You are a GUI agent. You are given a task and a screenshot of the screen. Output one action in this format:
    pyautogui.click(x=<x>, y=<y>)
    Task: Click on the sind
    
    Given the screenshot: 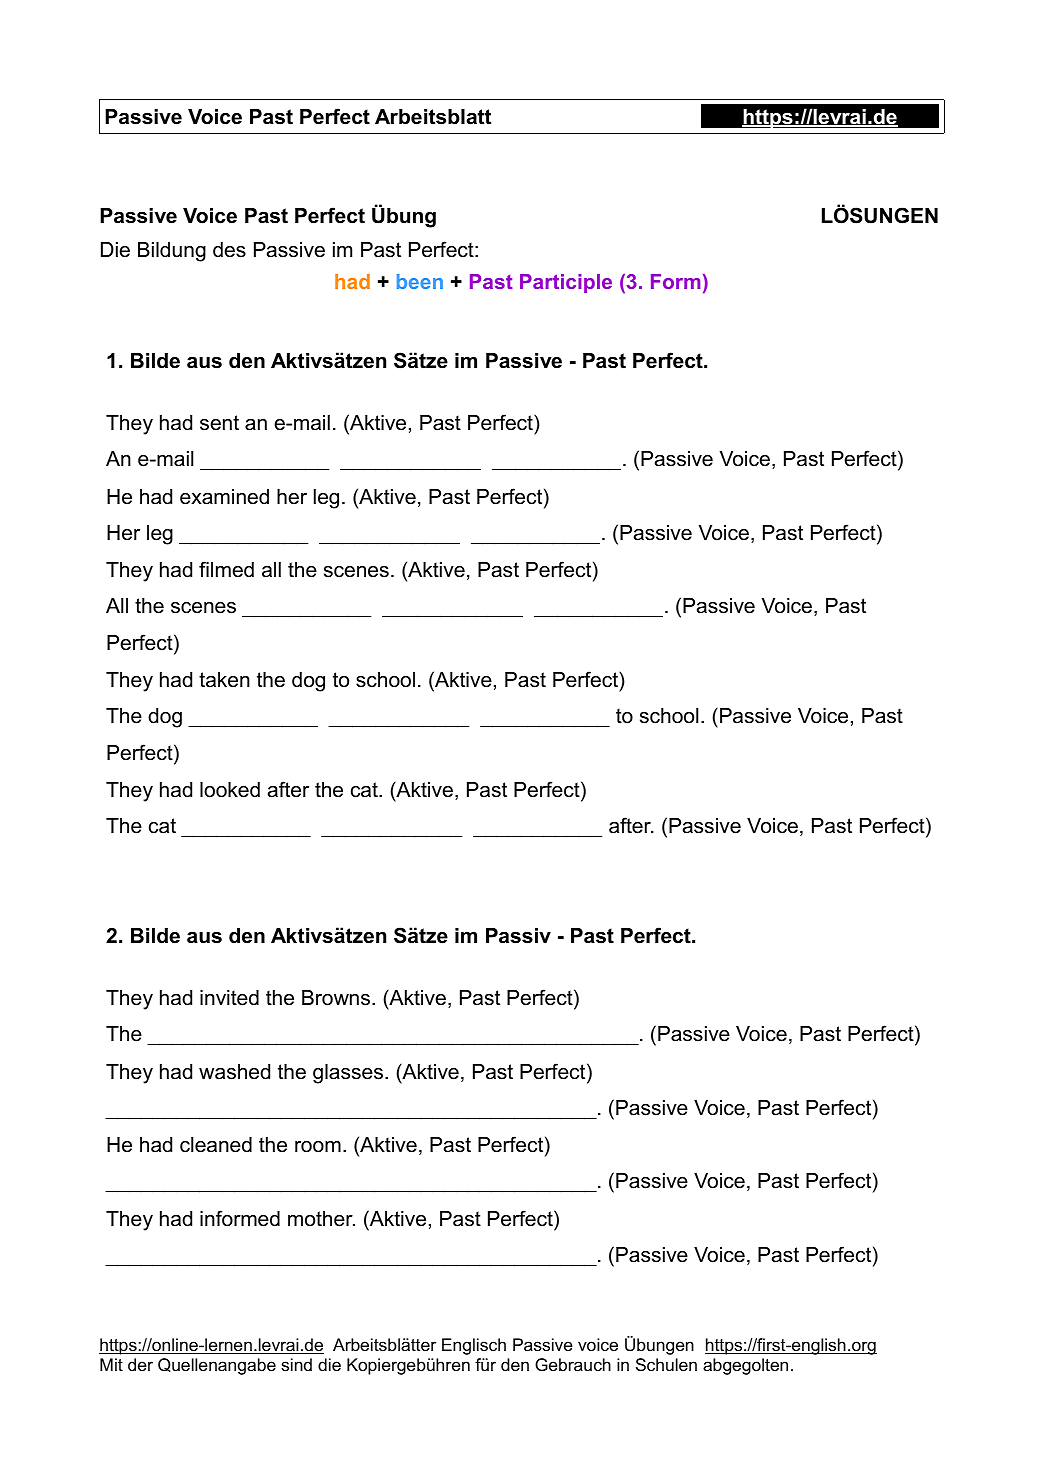 What is the action you would take?
    pyautogui.click(x=296, y=1365)
